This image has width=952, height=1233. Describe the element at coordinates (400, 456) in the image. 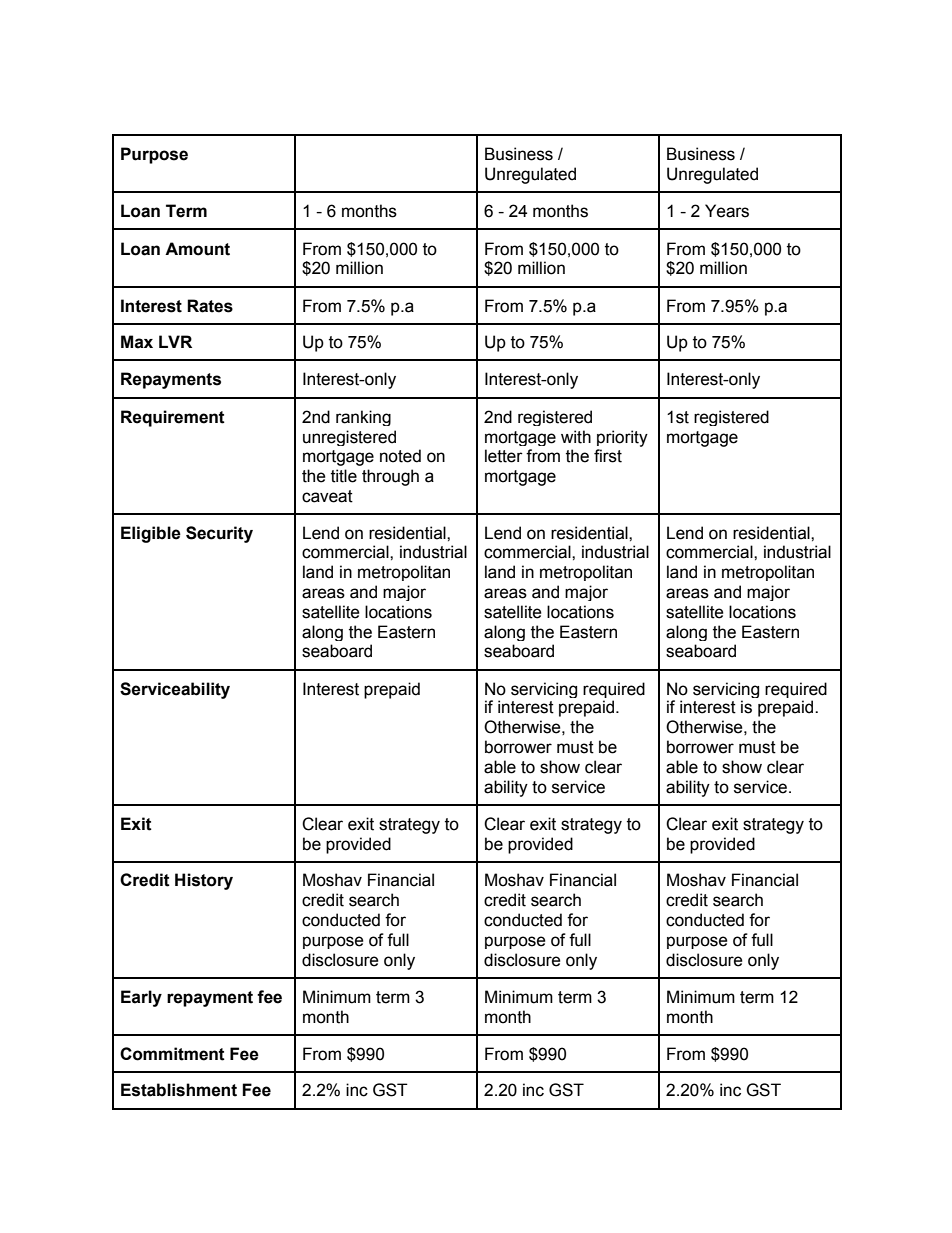

I see `noted` at that location.
